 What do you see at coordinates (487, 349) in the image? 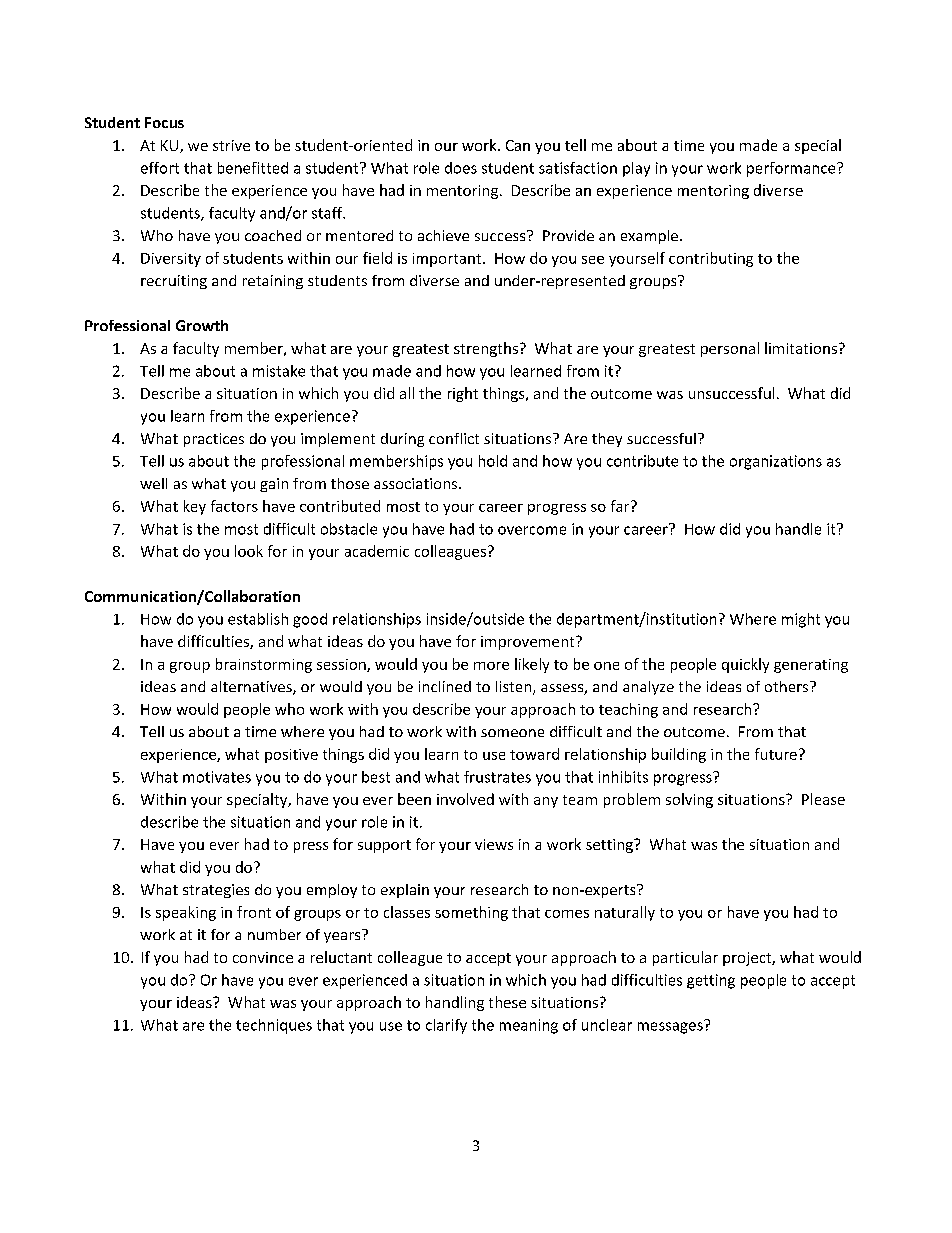
I see `strengths` at bounding box center [487, 349].
